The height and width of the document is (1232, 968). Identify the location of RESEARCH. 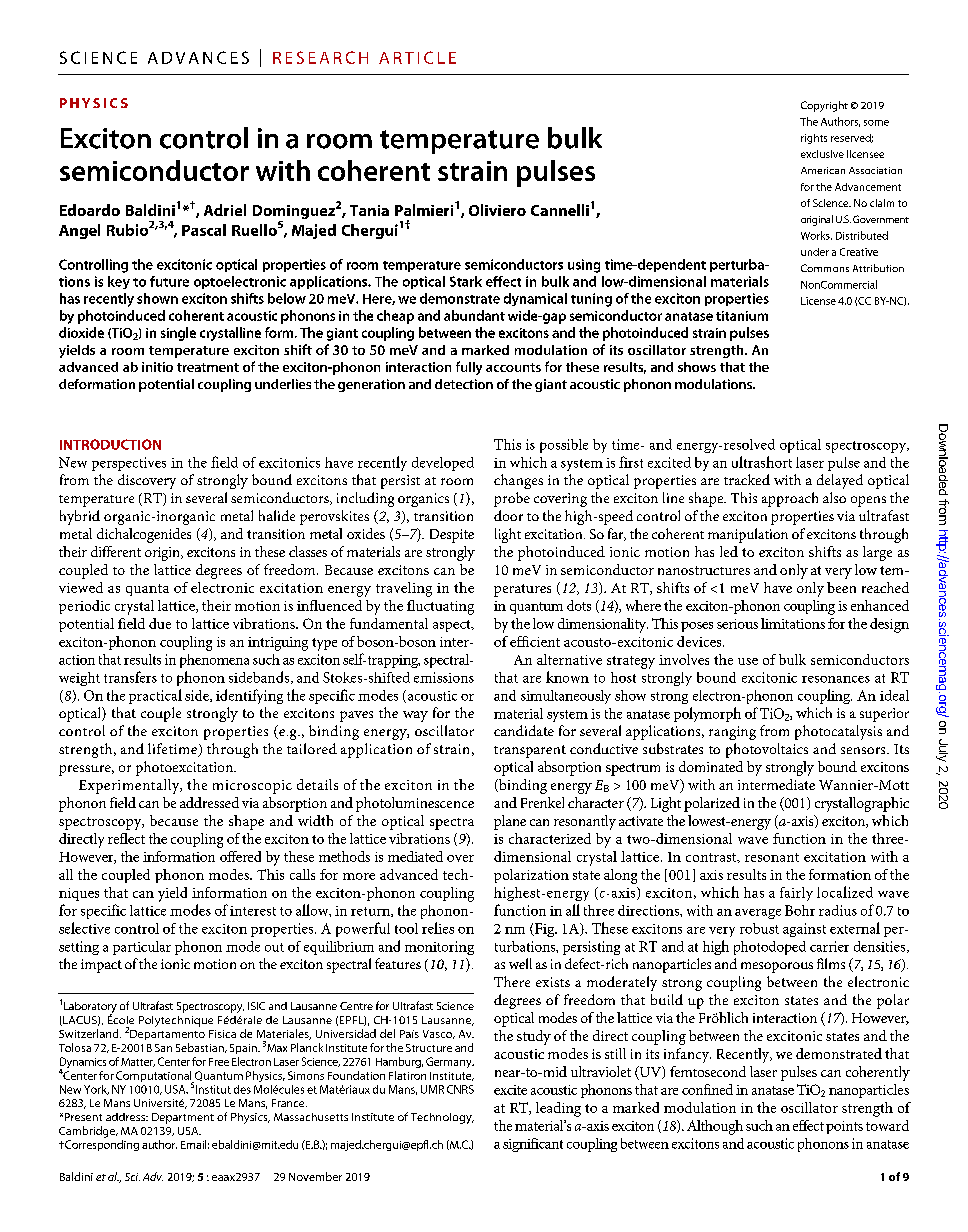
(320, 57).
